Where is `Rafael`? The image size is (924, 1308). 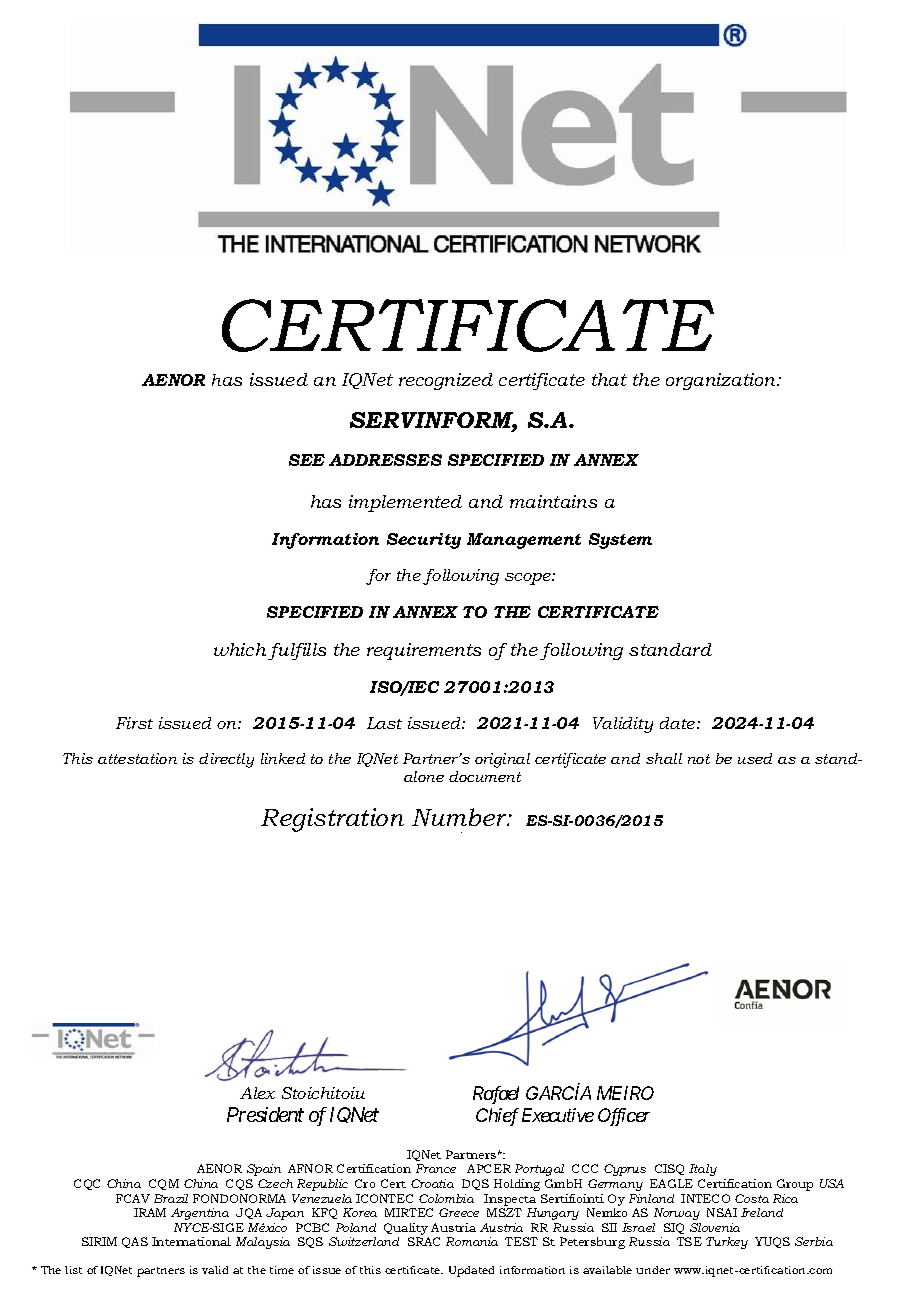 Rafael is located at coordinates (496, 1095).
